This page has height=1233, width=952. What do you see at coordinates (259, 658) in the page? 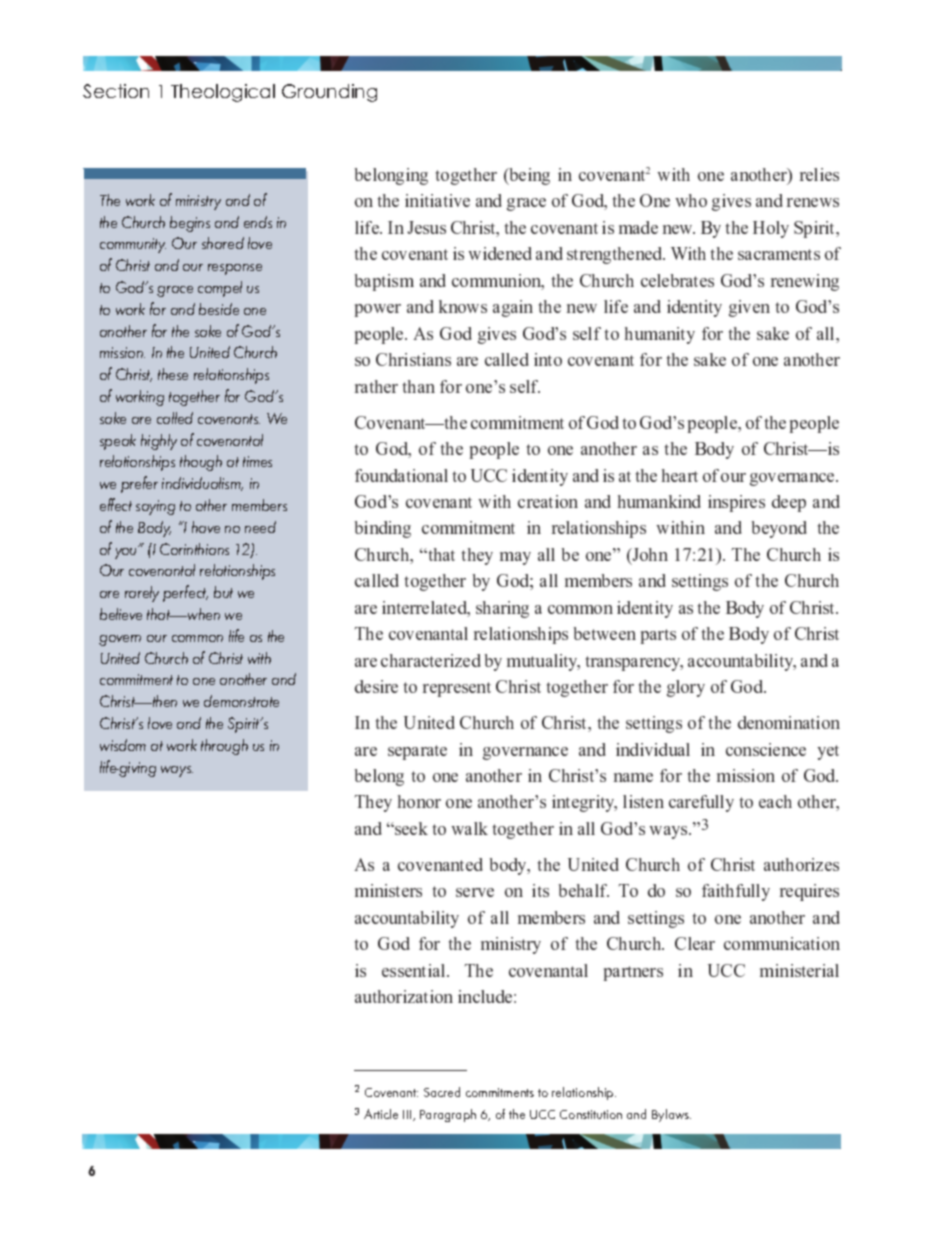
I see `with` at bounding box center [259, 658].
